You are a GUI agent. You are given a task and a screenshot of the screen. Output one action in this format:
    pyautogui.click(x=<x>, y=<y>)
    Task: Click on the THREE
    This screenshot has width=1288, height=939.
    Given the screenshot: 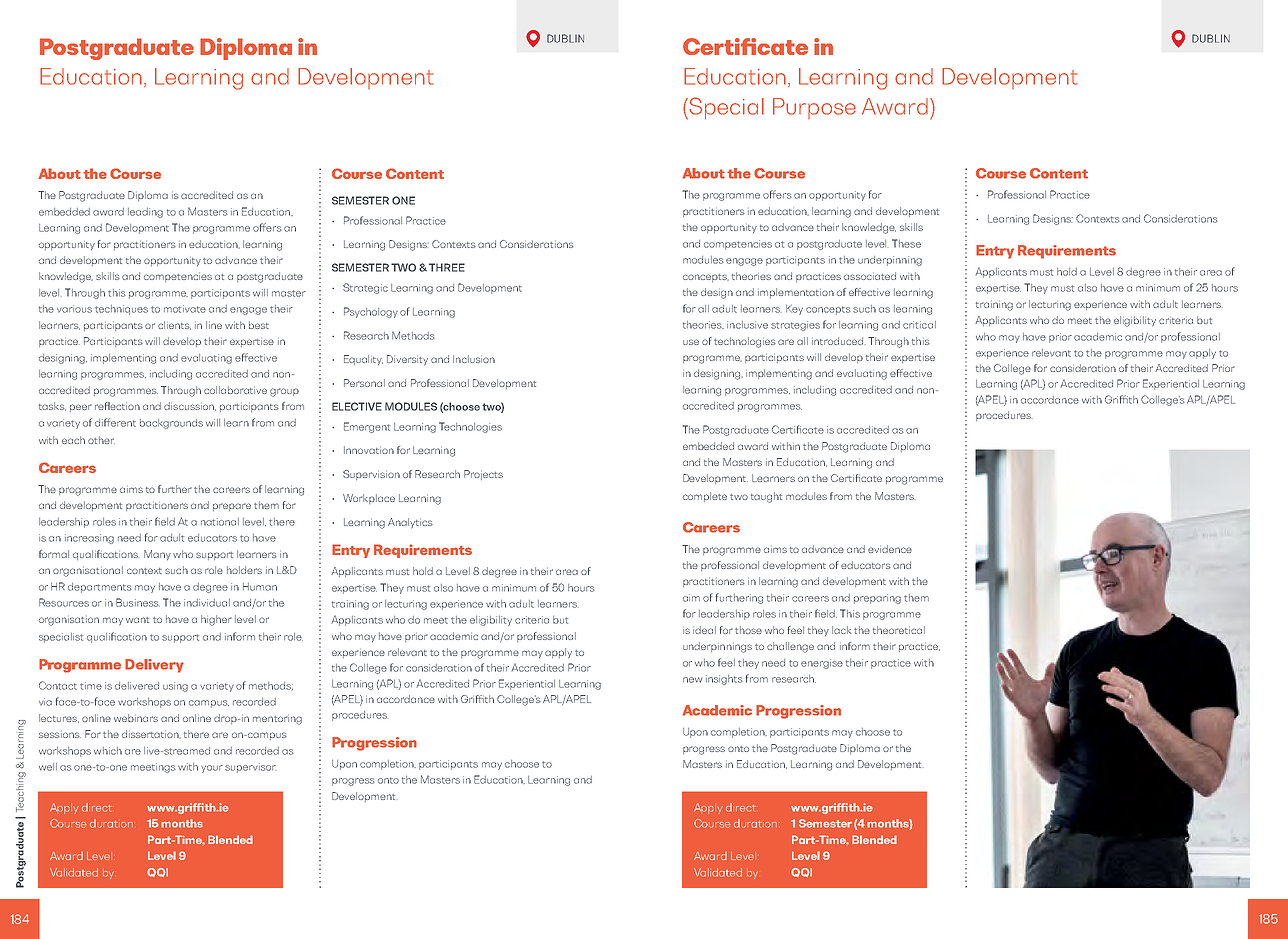 What is the action you would take?
    pyautogui.click(x=447, y=267)
